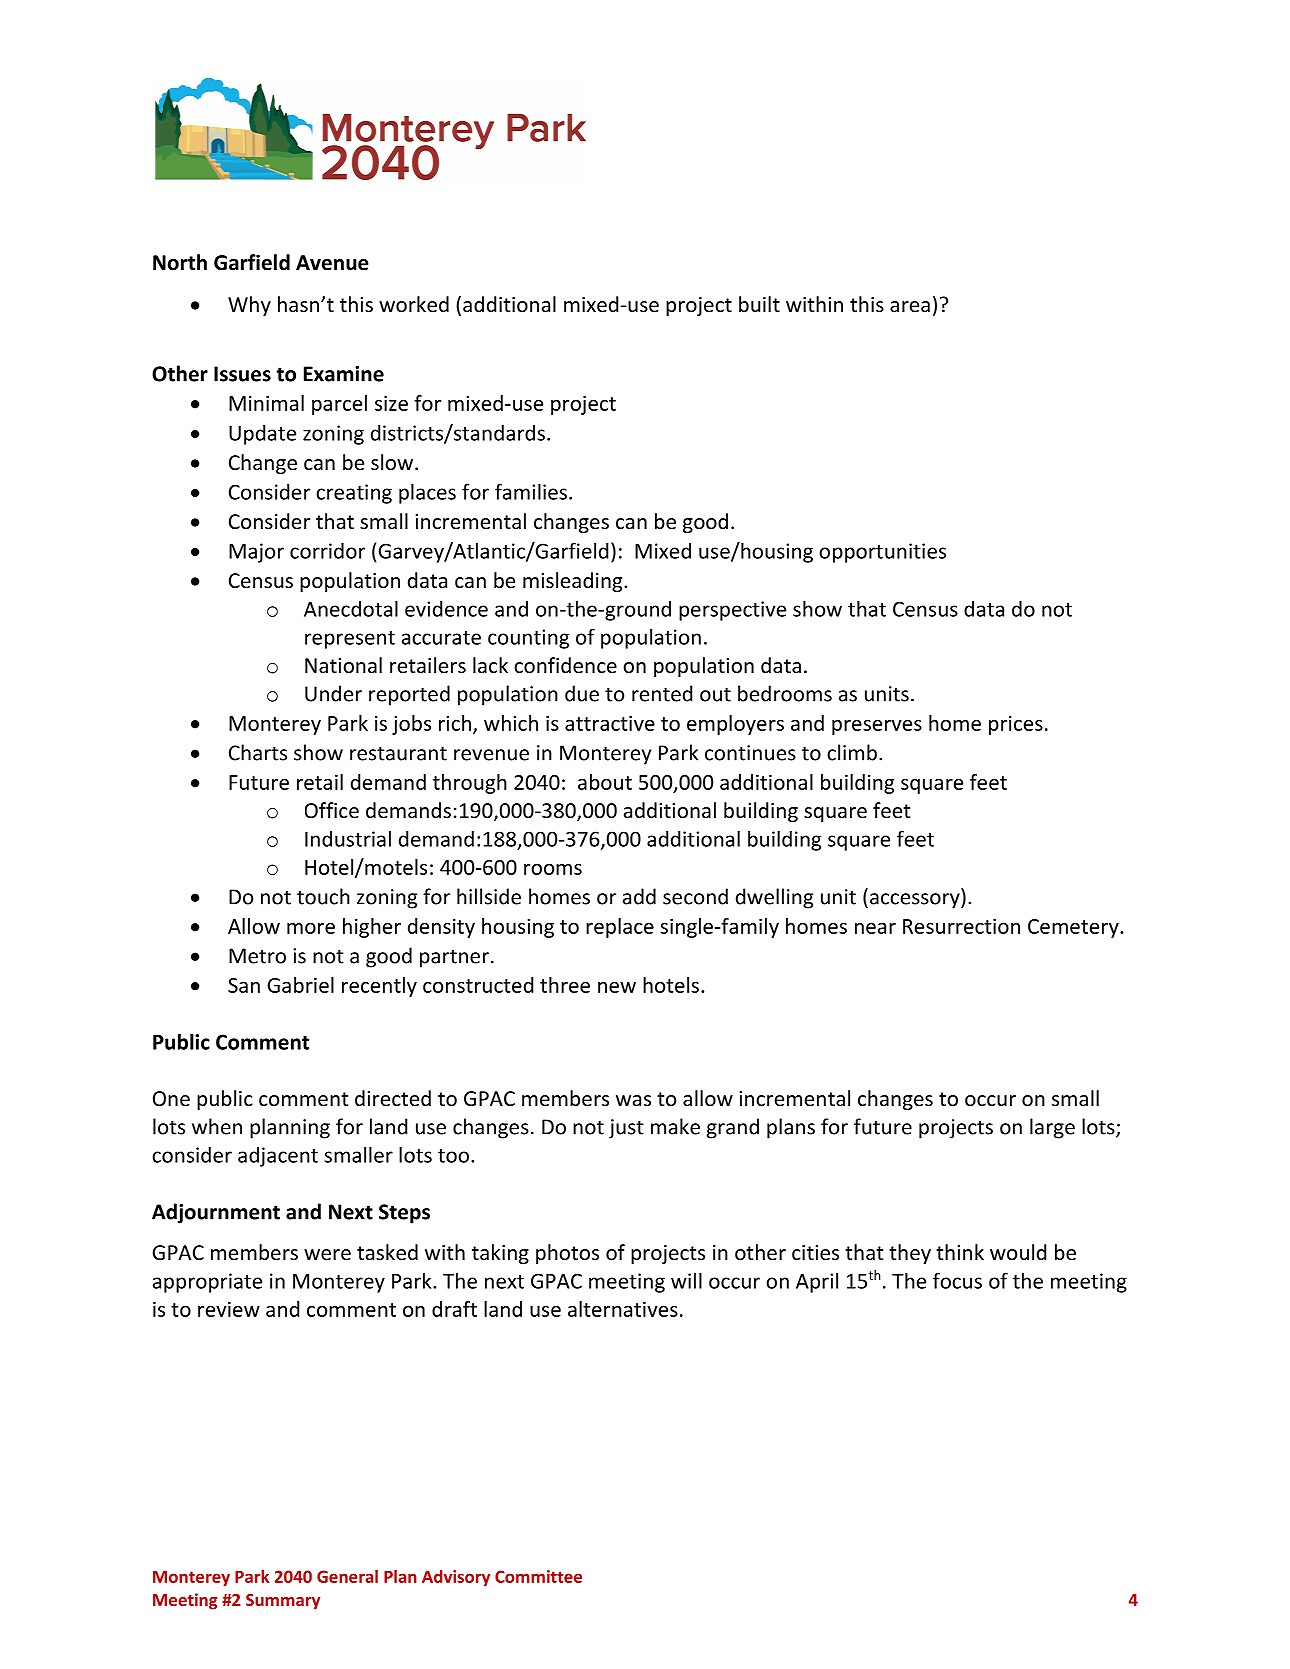 The width and height of the screenshot is (1290, 1669). Describe the element at coordinates (961, 926) in the screenshot. I see `Resurrection` at that location.
